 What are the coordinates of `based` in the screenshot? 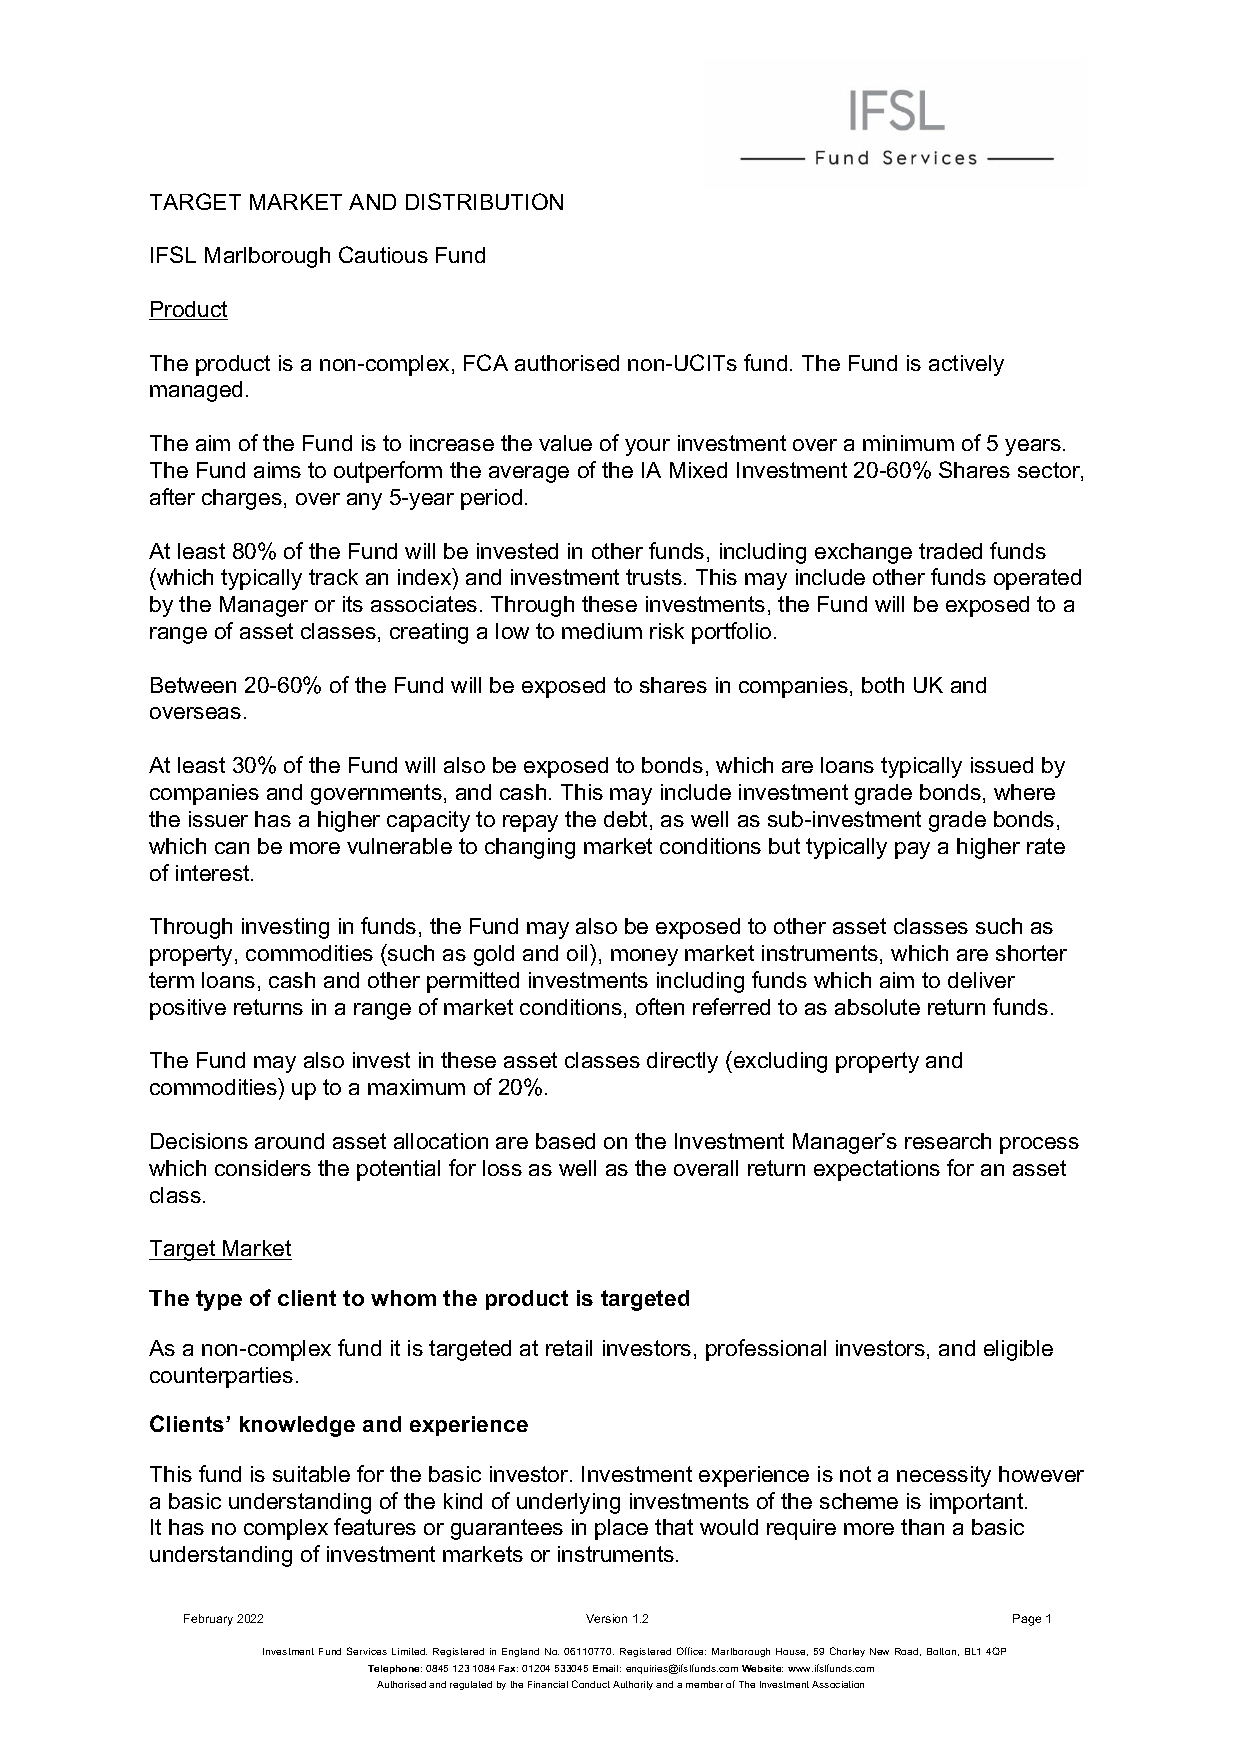 It's located at (565, 1141).
